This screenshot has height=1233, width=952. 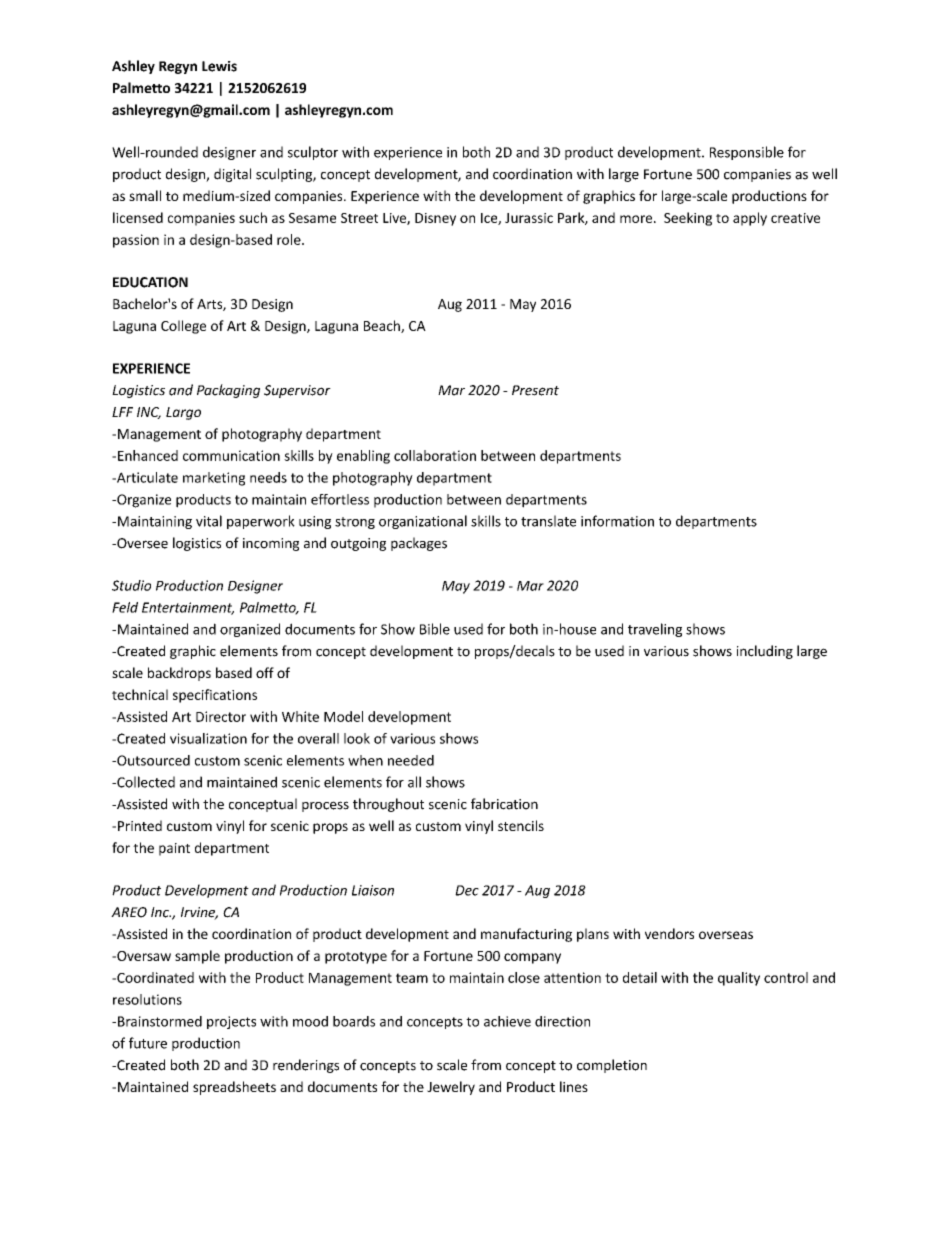 I want to click on Disney, so click(x=435, y=219).
